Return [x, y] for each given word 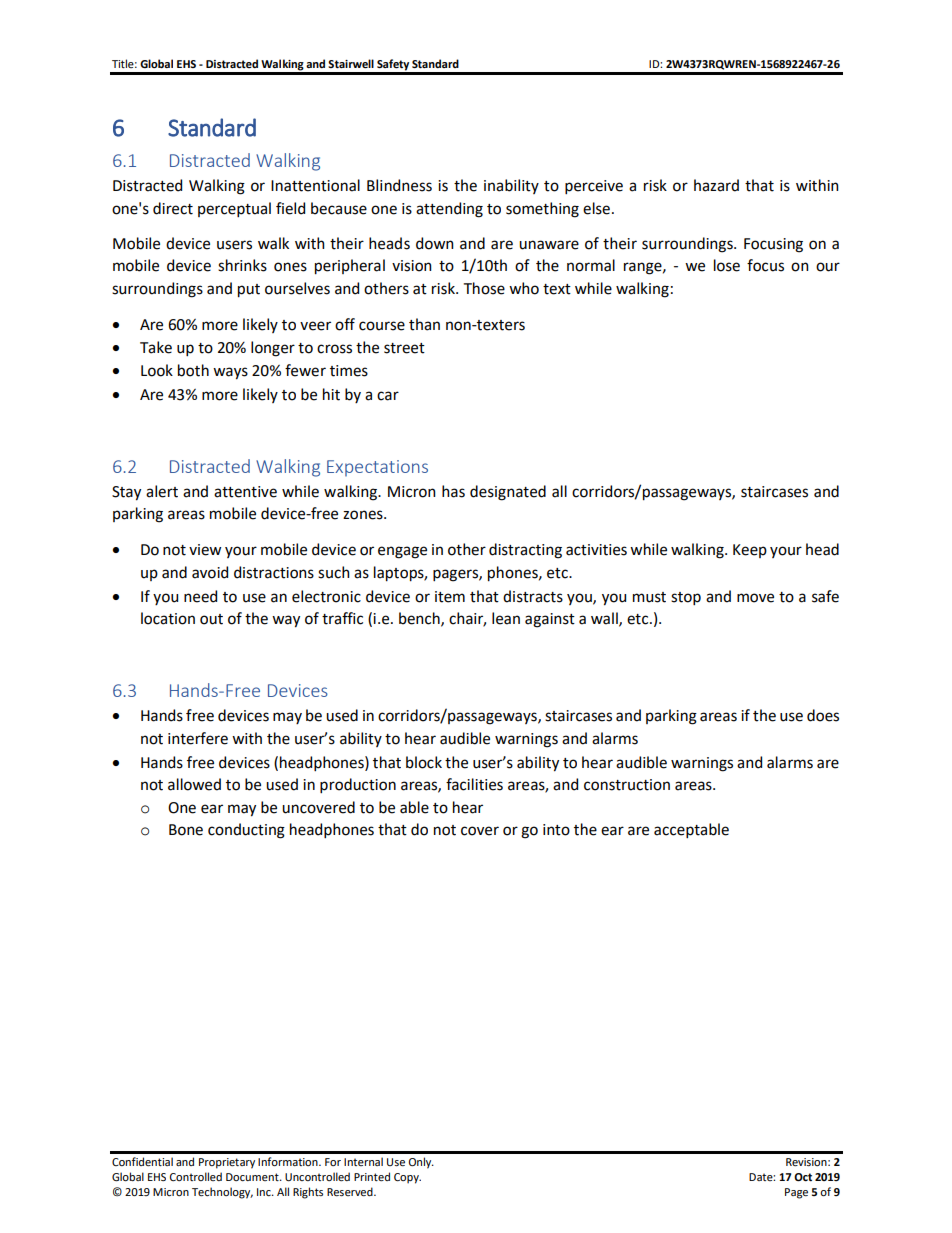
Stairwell [351, 63]
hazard [716, 185]
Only [421, 1163]
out [211, 619]
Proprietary [227, 1163]
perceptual [234, 209]
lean [506, 618]
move [755, 598]
